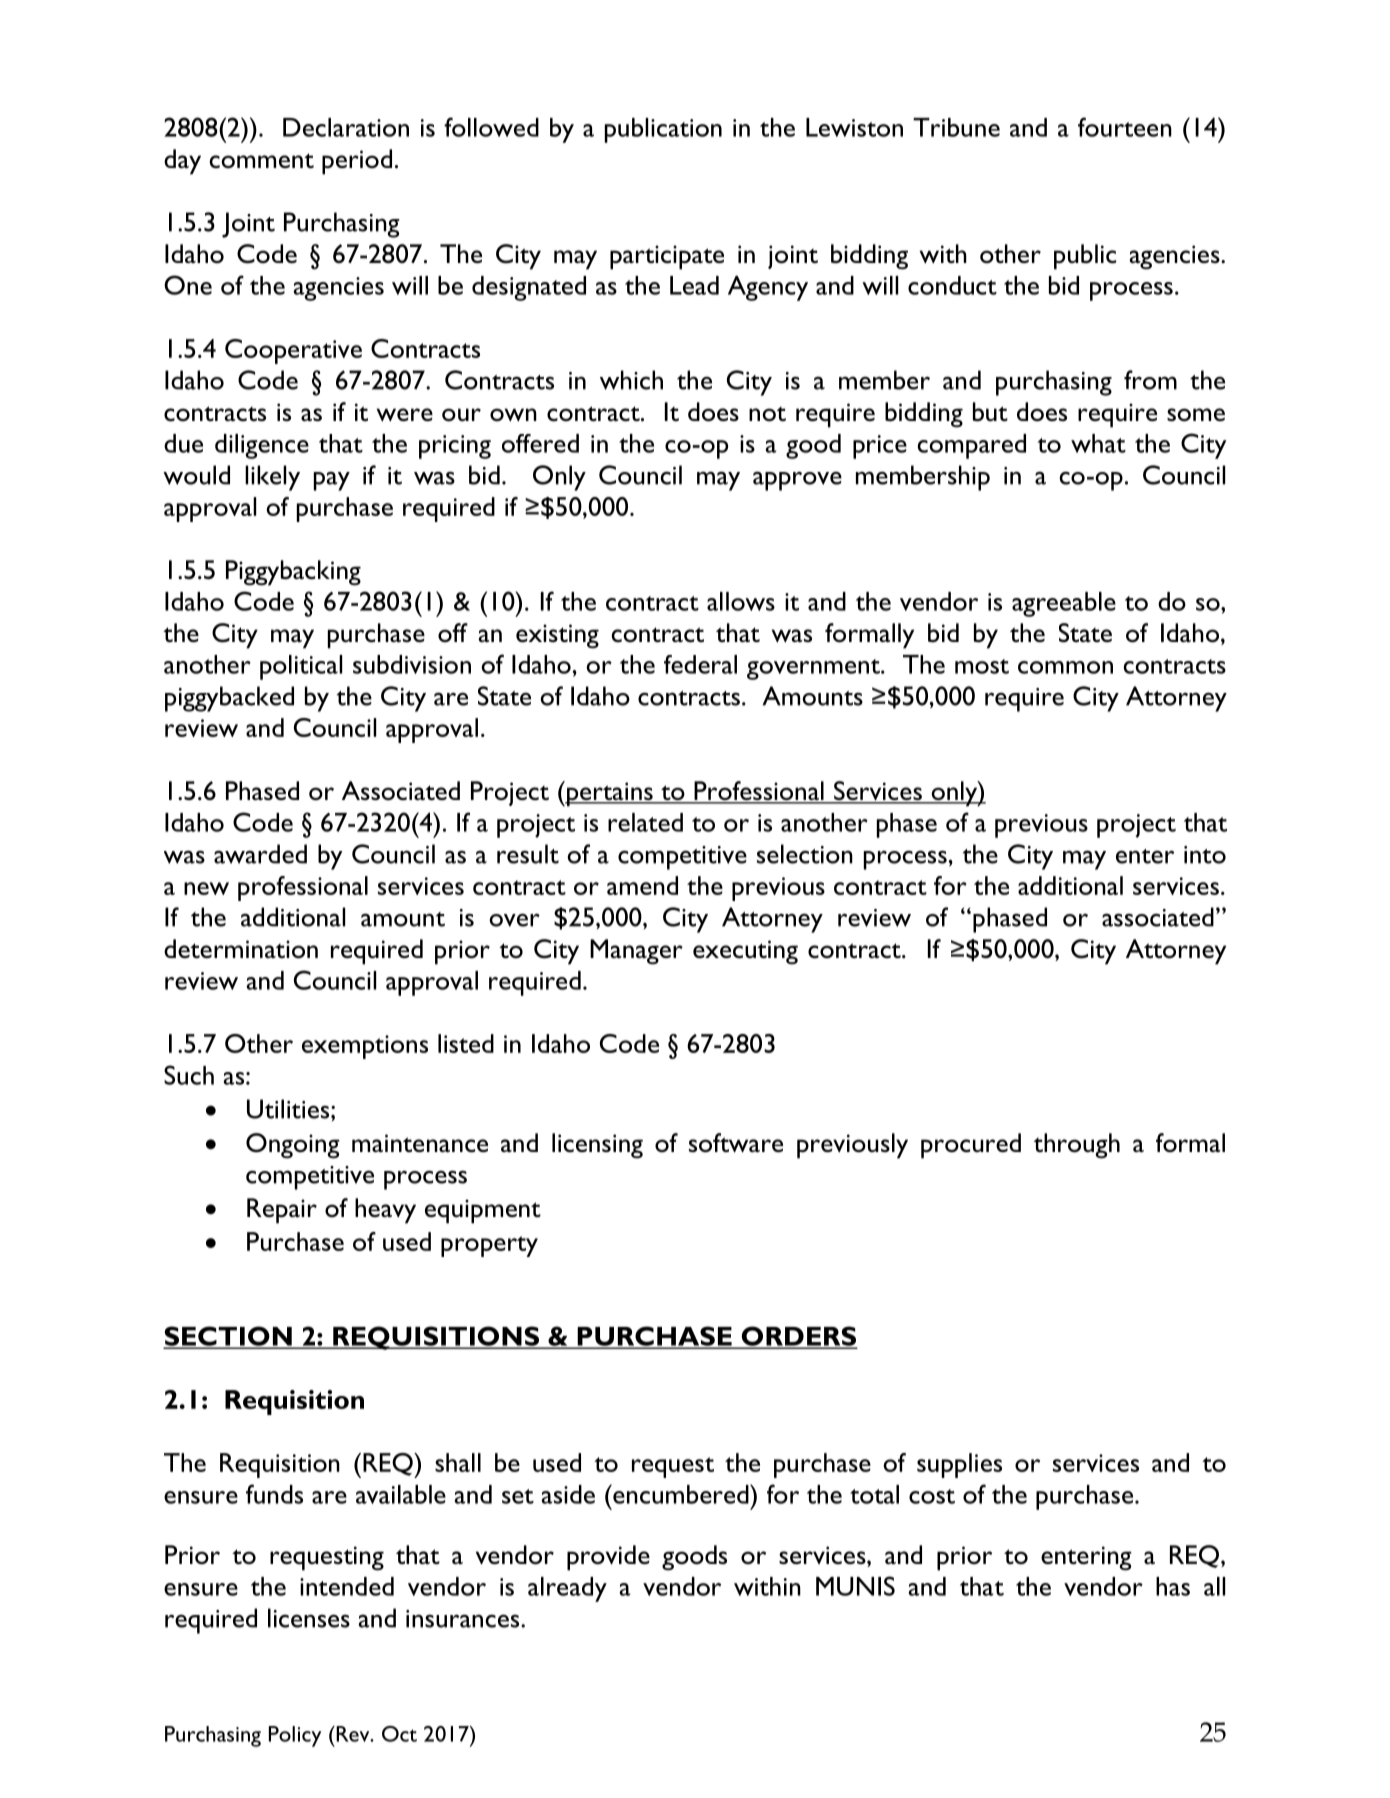  What do you see at coordinates (1205, 855) in the screenshot?
I see `into` at bounding box center [1205, 855].
